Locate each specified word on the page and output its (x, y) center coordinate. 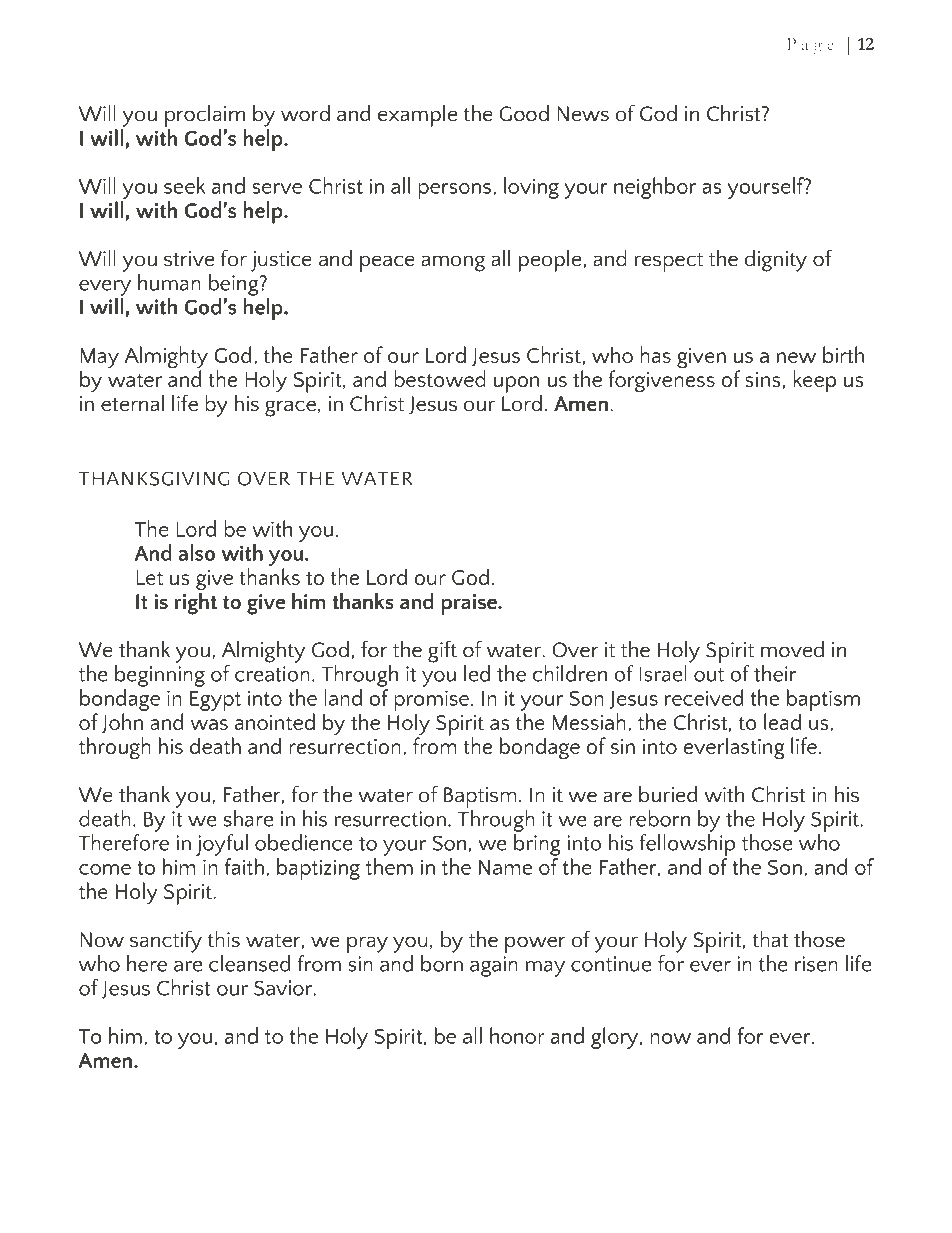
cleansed (249, 963)
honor (517, 1035)
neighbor (655, 188)
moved (792, 649)
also (196, 552)
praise (470, 604)
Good (524, 113)
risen (816, 964)
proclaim (205, 116)
